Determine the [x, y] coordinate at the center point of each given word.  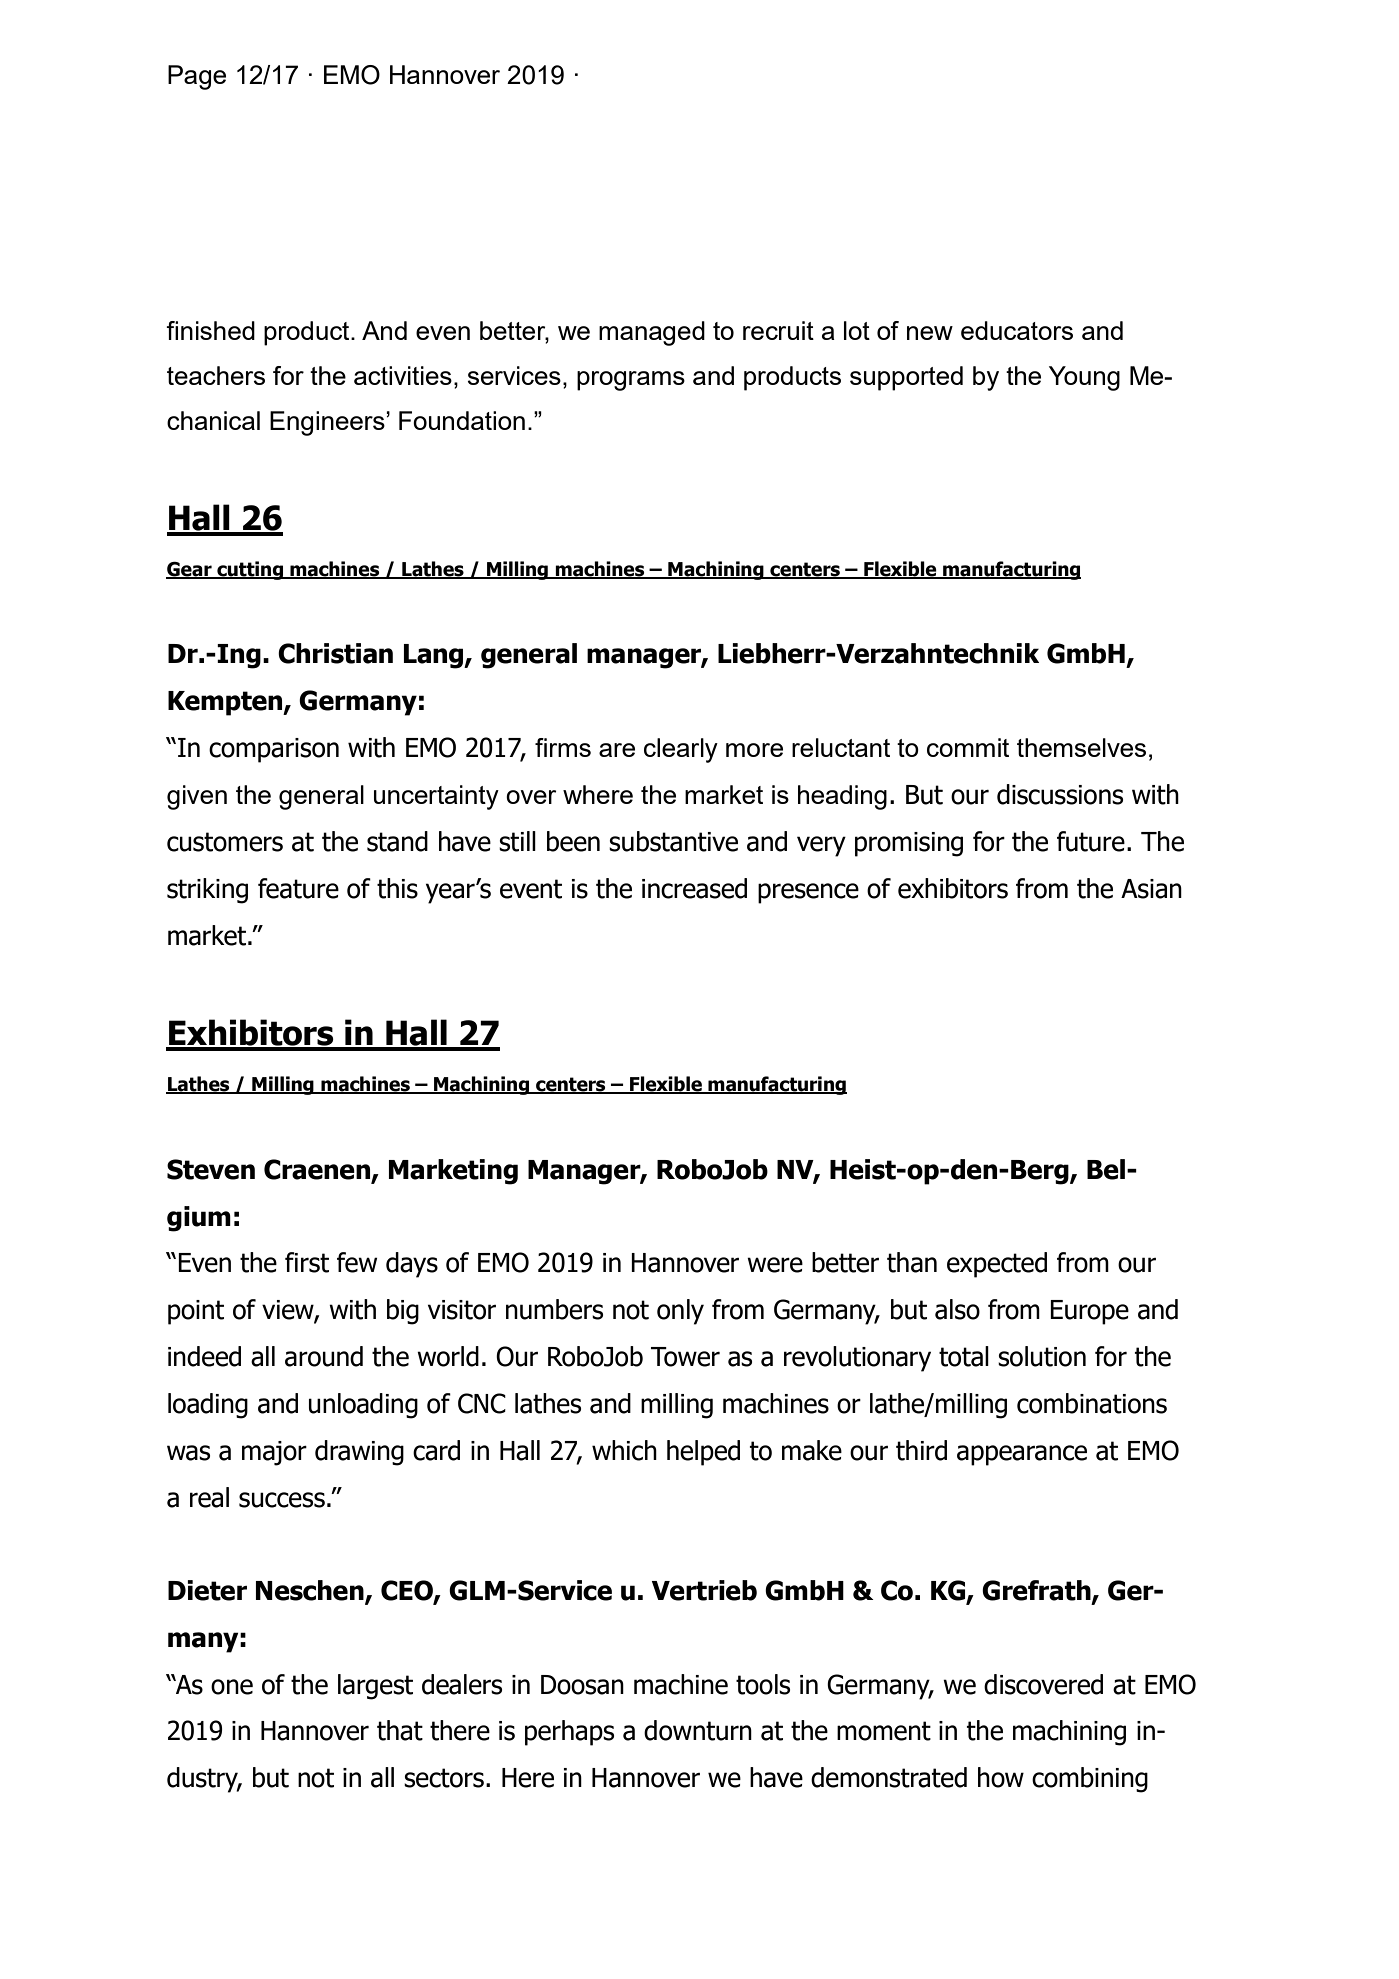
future [1091, 841]
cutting [250, 570]
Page [197, 77]
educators [1017, 330]
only [680, 1312]
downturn [698, 1730]
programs [631, 381]
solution [1042, 1356]
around [324, 1356]
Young [1084, 378]
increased [694, 888]
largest [375, 1687]
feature [298, 888]
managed [652, 333]
